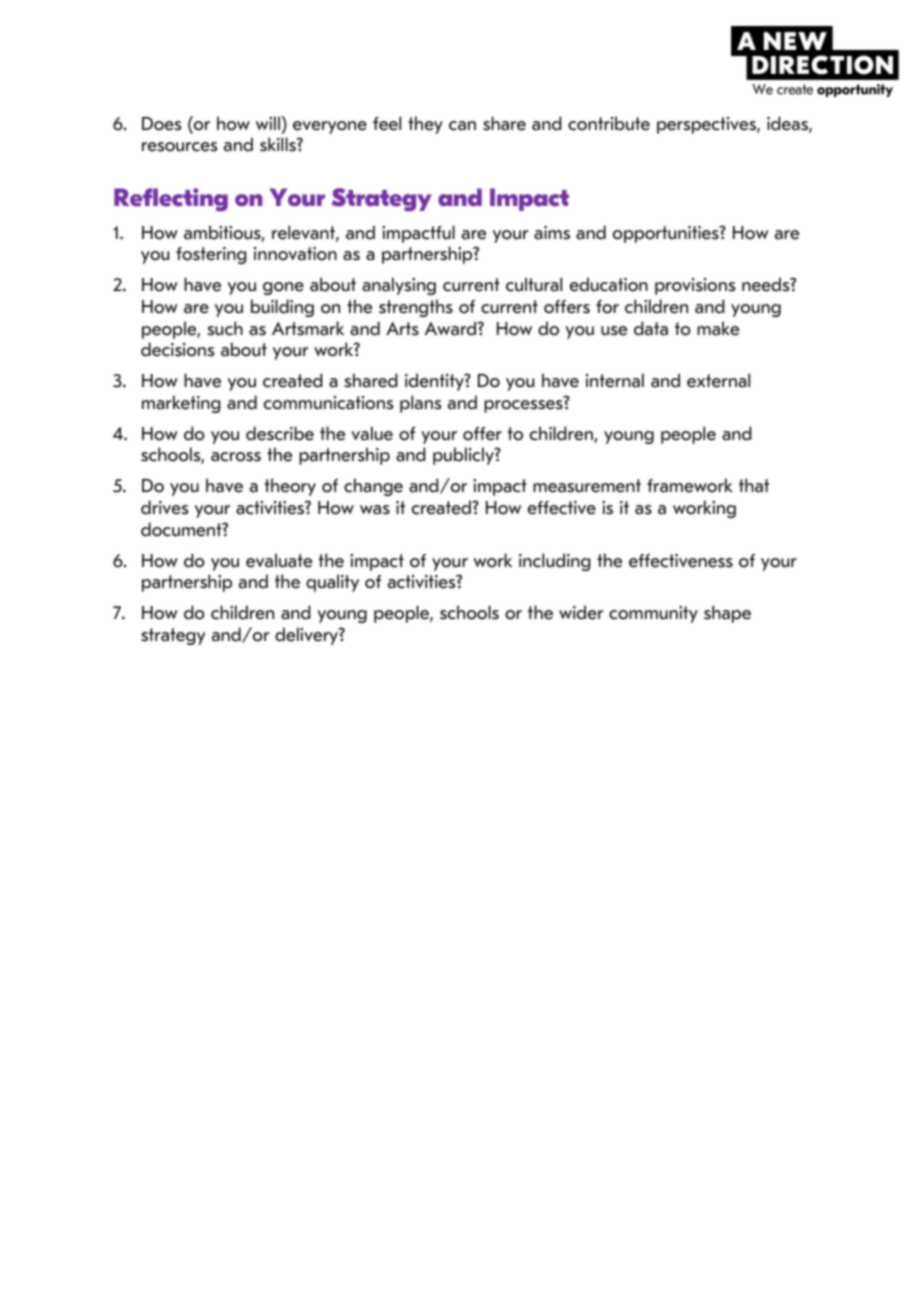 The width and height of the image is (924, 1308). I want to click on analysing, so click(399, 286).
